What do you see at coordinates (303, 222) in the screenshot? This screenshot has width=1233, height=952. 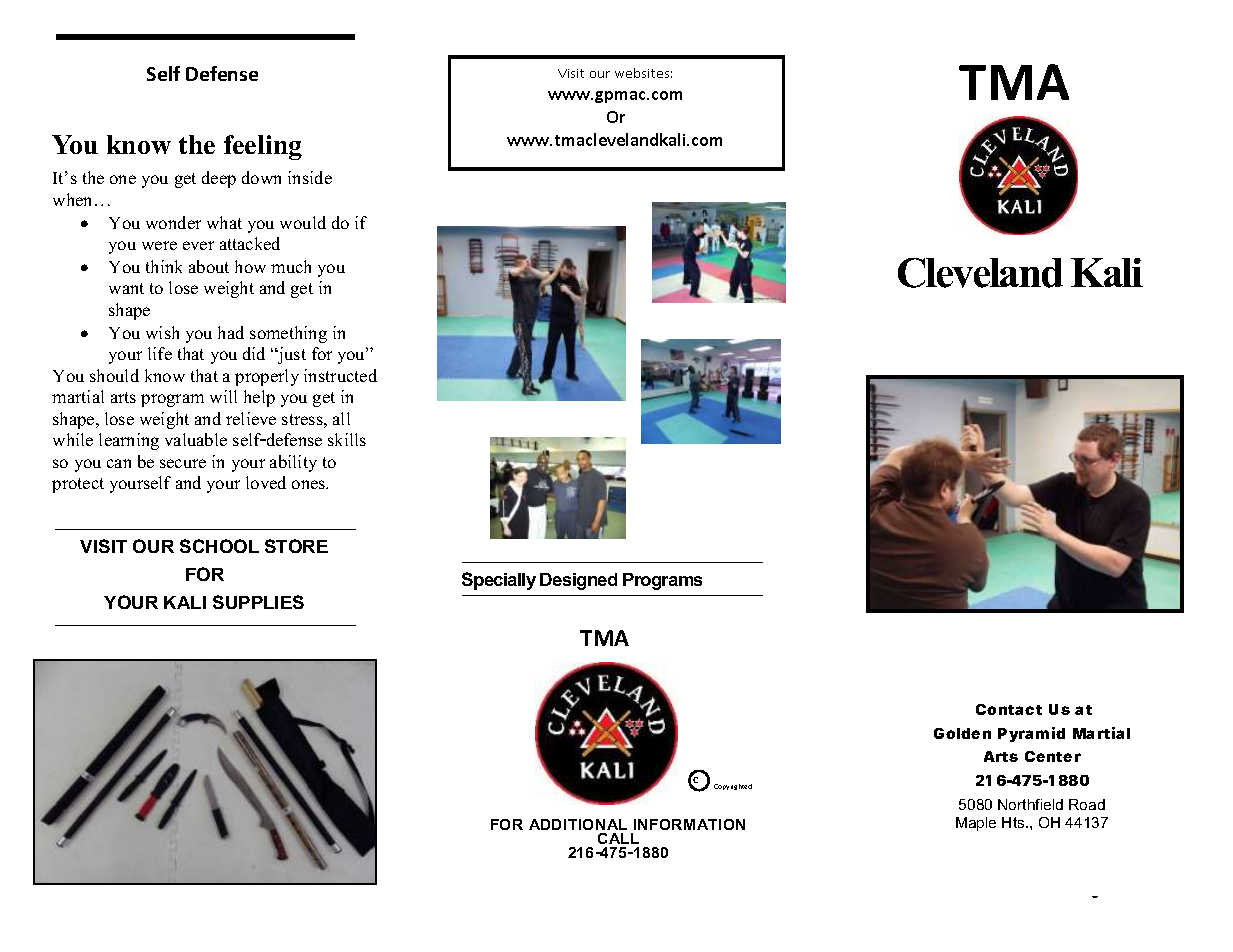 I see `would` at bounding box center [303, 222].
